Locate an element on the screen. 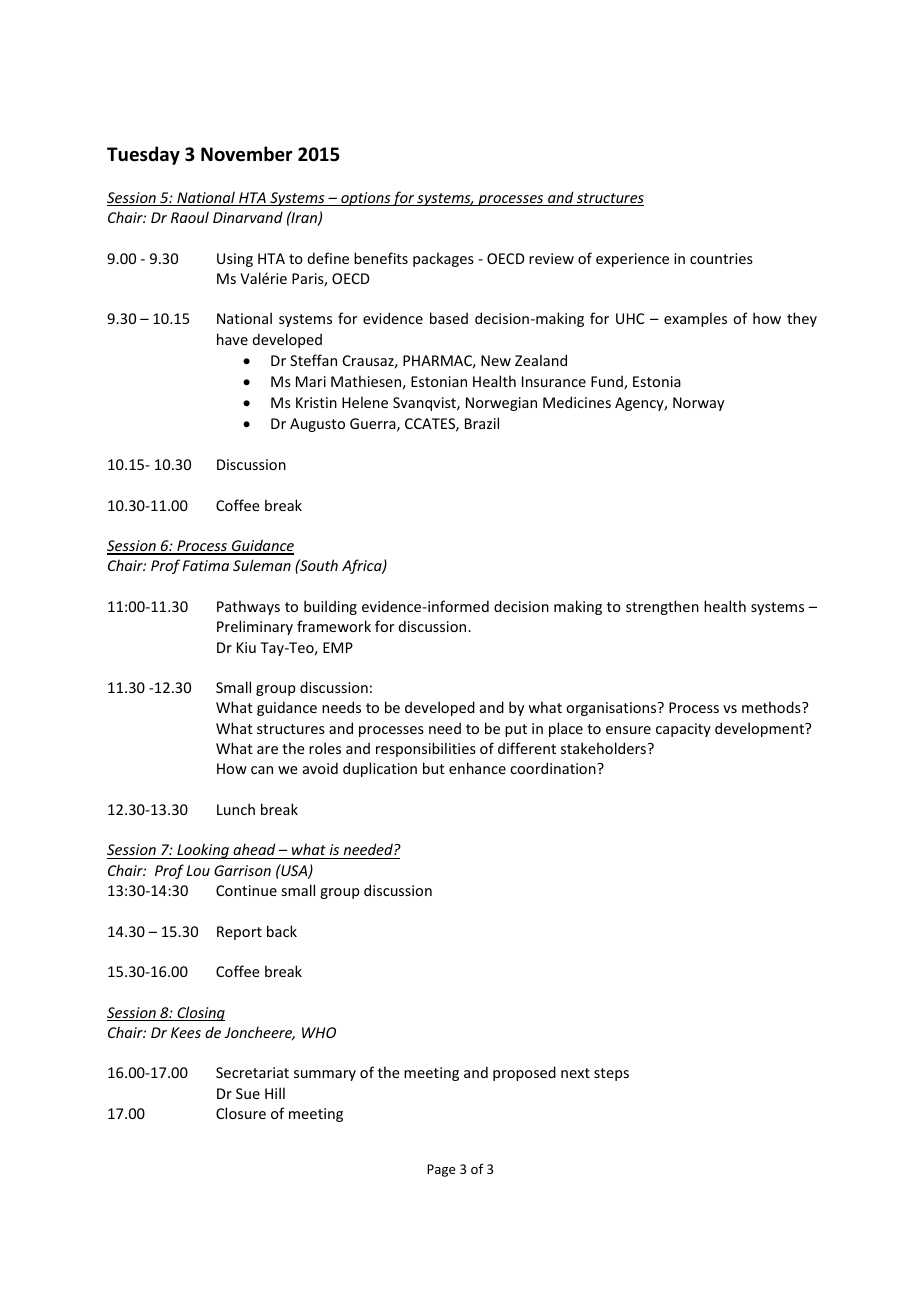  packages is located at coordinates (443, 259).
